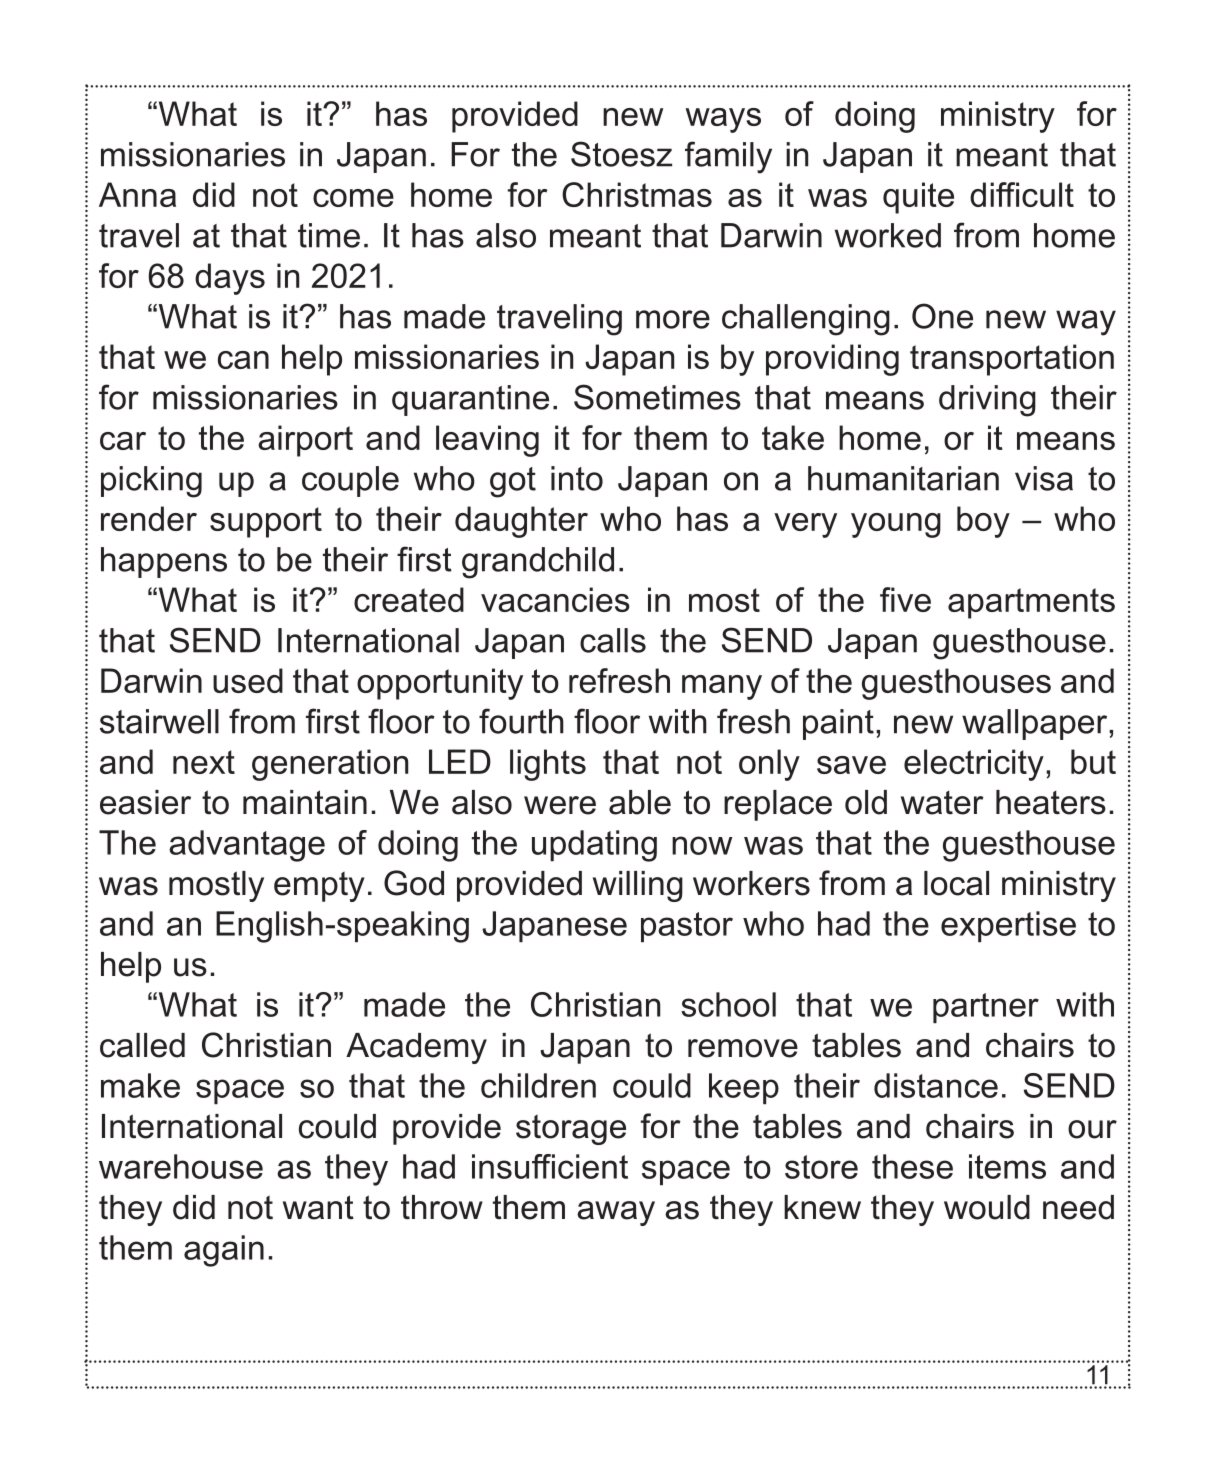 The image size is (1215, 1475). I want to click on difficult, so click(1022, 194).
